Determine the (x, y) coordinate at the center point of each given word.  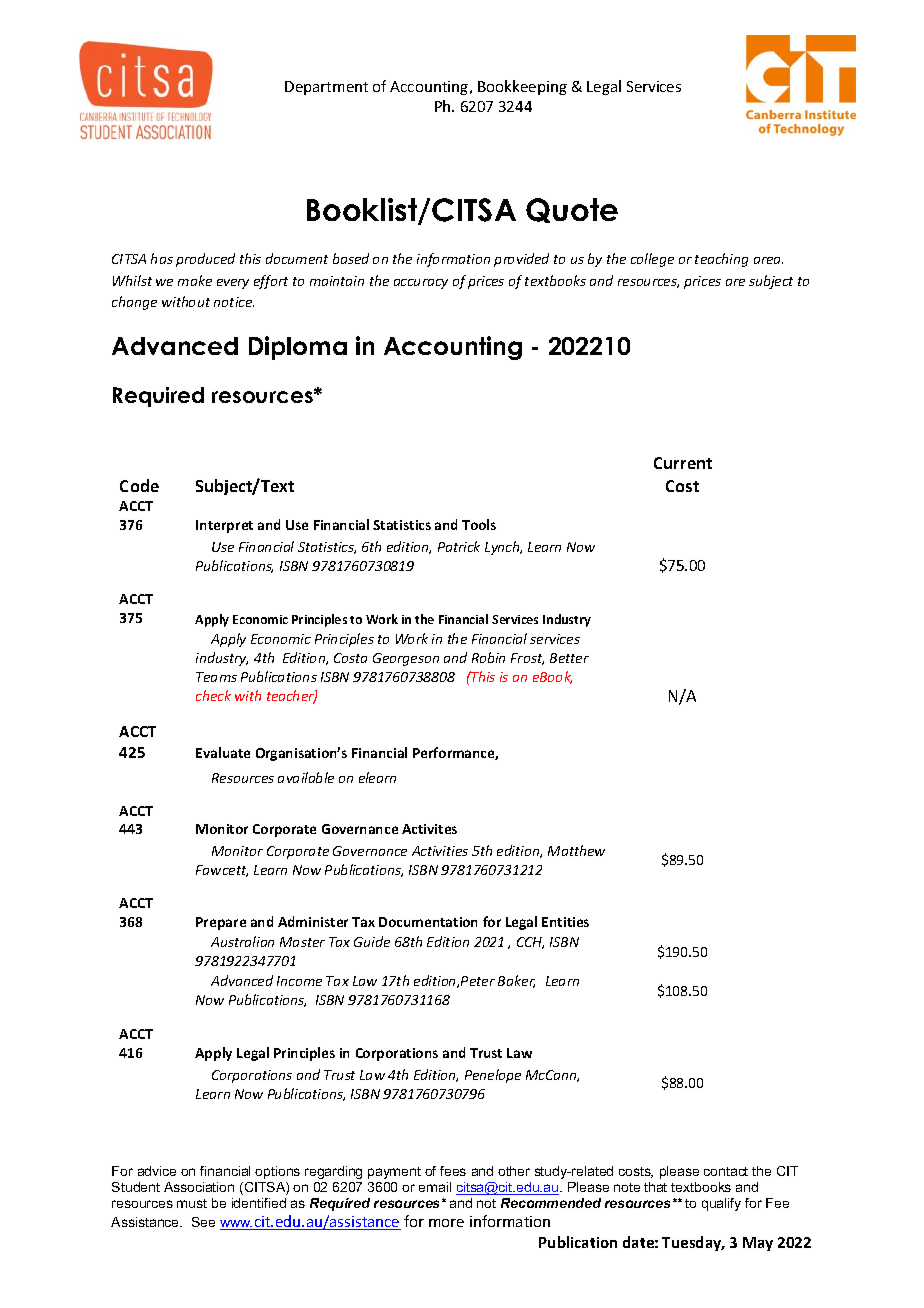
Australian (242, 941)
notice (234, 302)
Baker (516, 981)
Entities (565, 922)
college (652, 260)
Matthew (576, 850)
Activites (429, 829)
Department (326, 88)
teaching (721, 260)
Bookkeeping (522, 87)
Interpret (224, 526)
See (203, 1222)
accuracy (421, 284)
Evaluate (223, 752)
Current (683, 463)
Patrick (459, 546)
